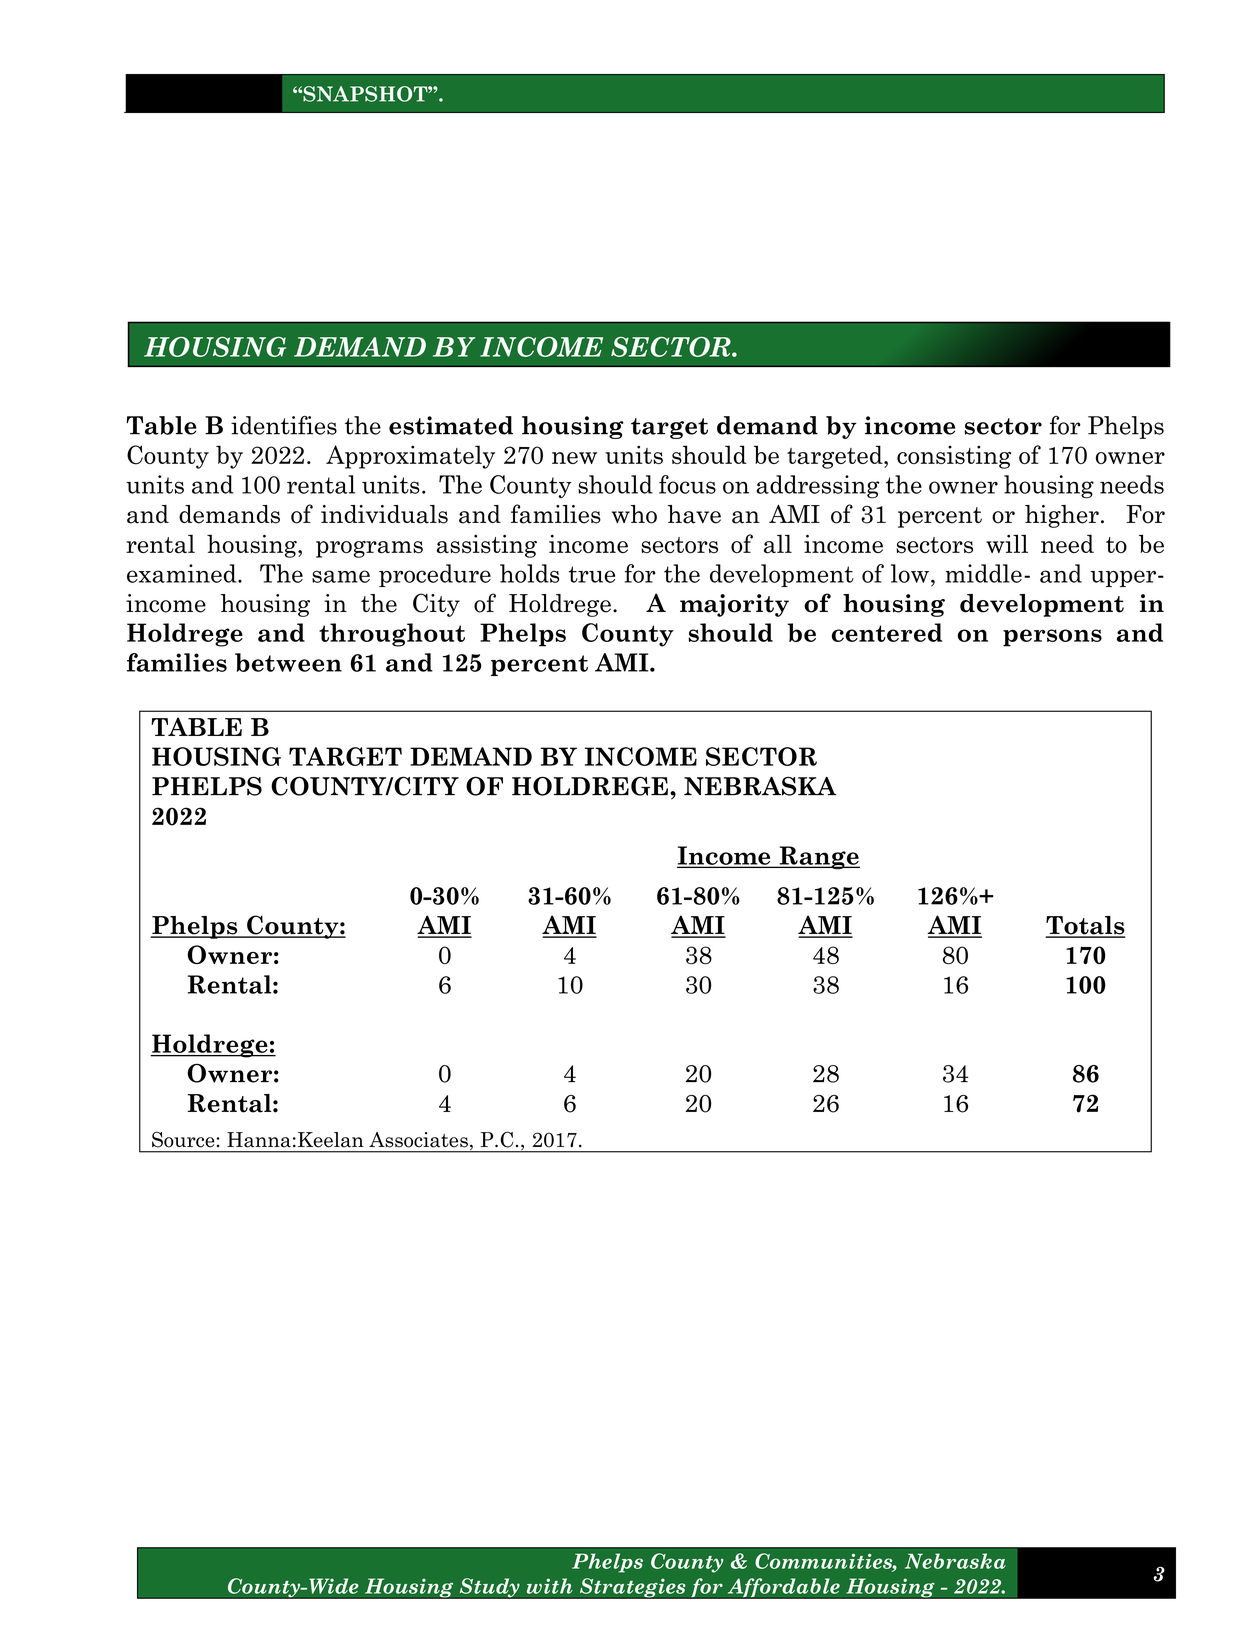 The image size is (1257, 1627). Describe the element at coordinates (392, 635) in the screenshot. I see `throughout` at that location.
